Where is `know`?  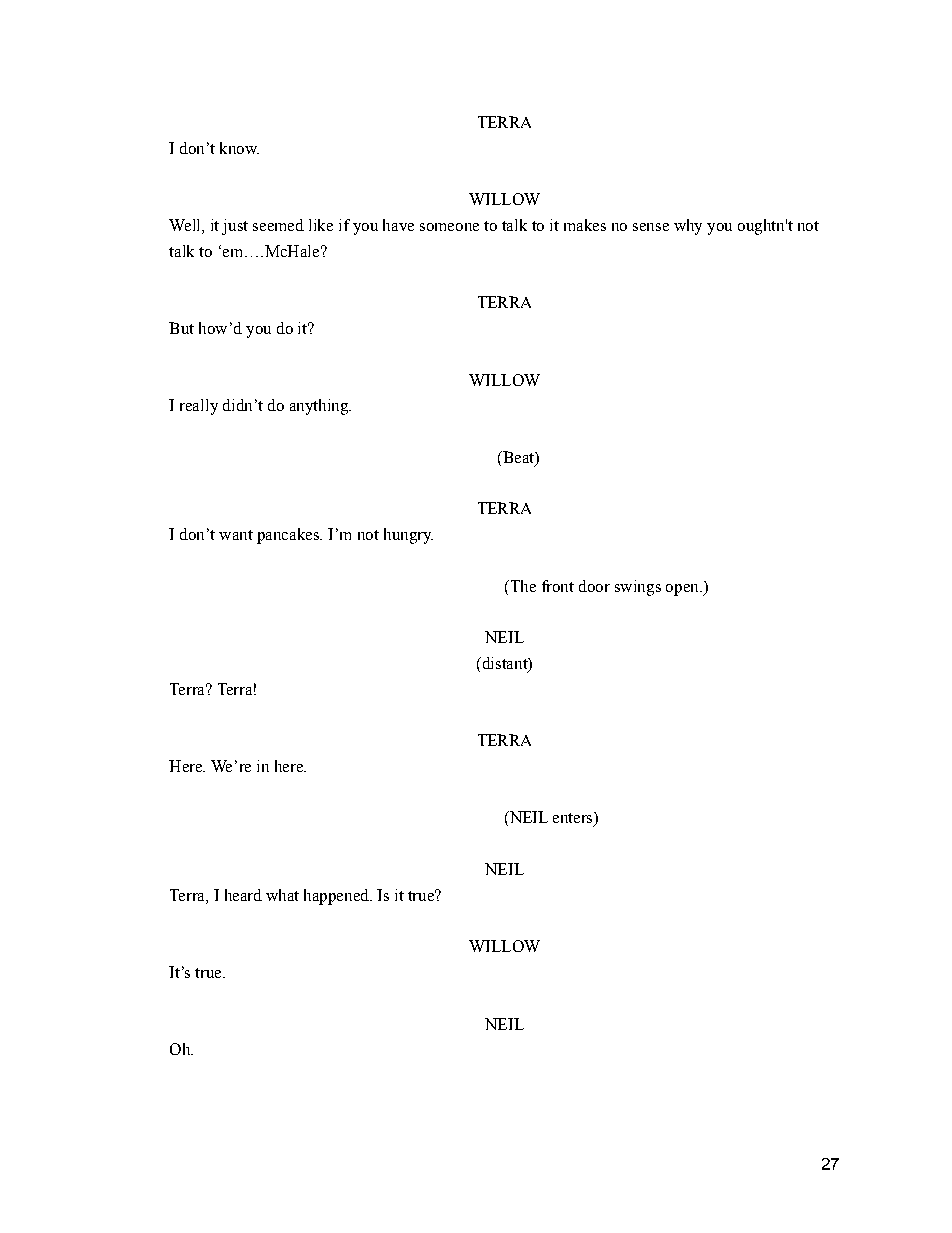
know is located at coordinates (239, 148).
